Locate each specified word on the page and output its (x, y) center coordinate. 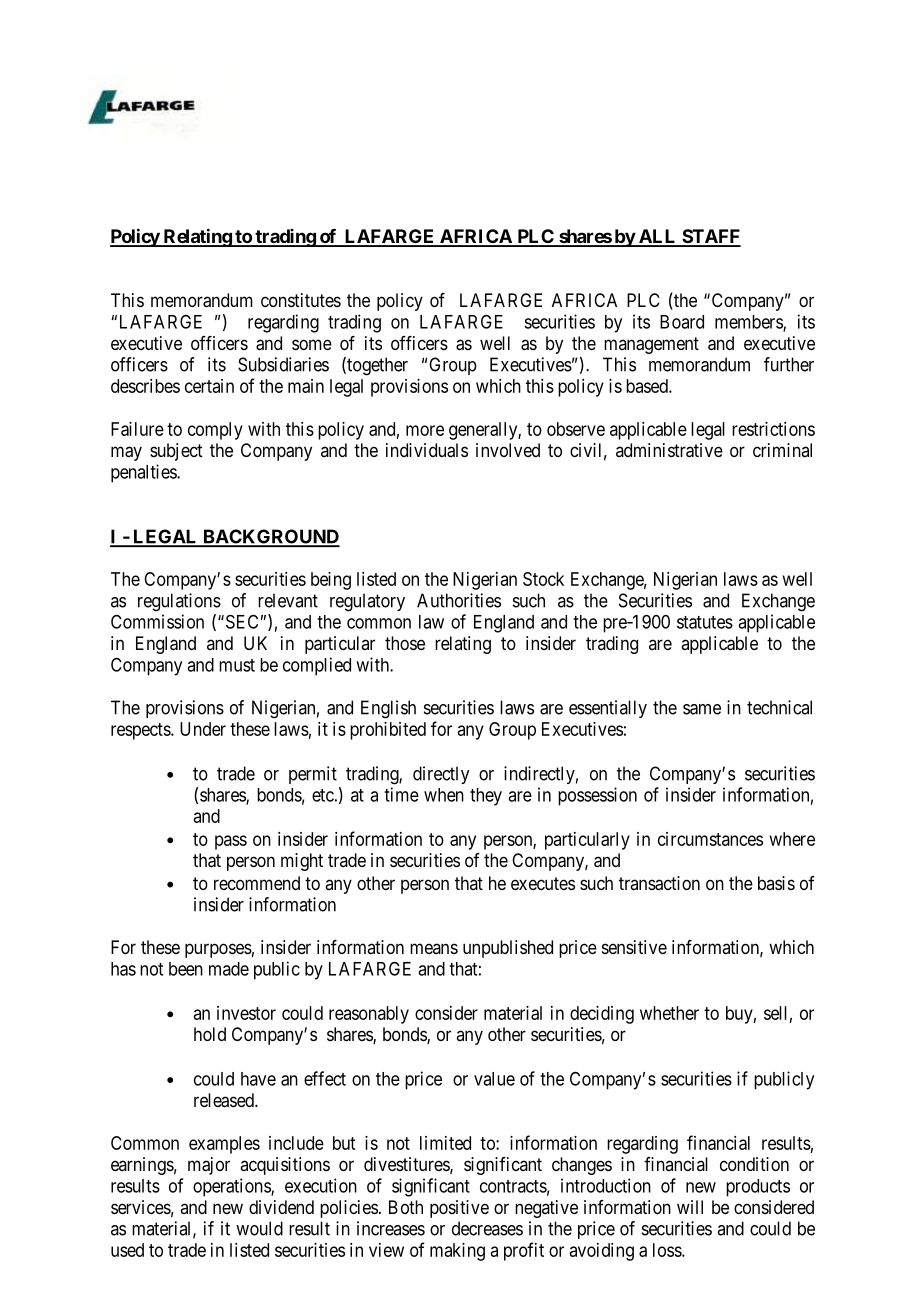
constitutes (301, 300)
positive (459, 1209)
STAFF (710, 237)
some (312, 344)
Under (203, 729)
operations (232, 1187)
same (702, 709)
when (444, 795)
